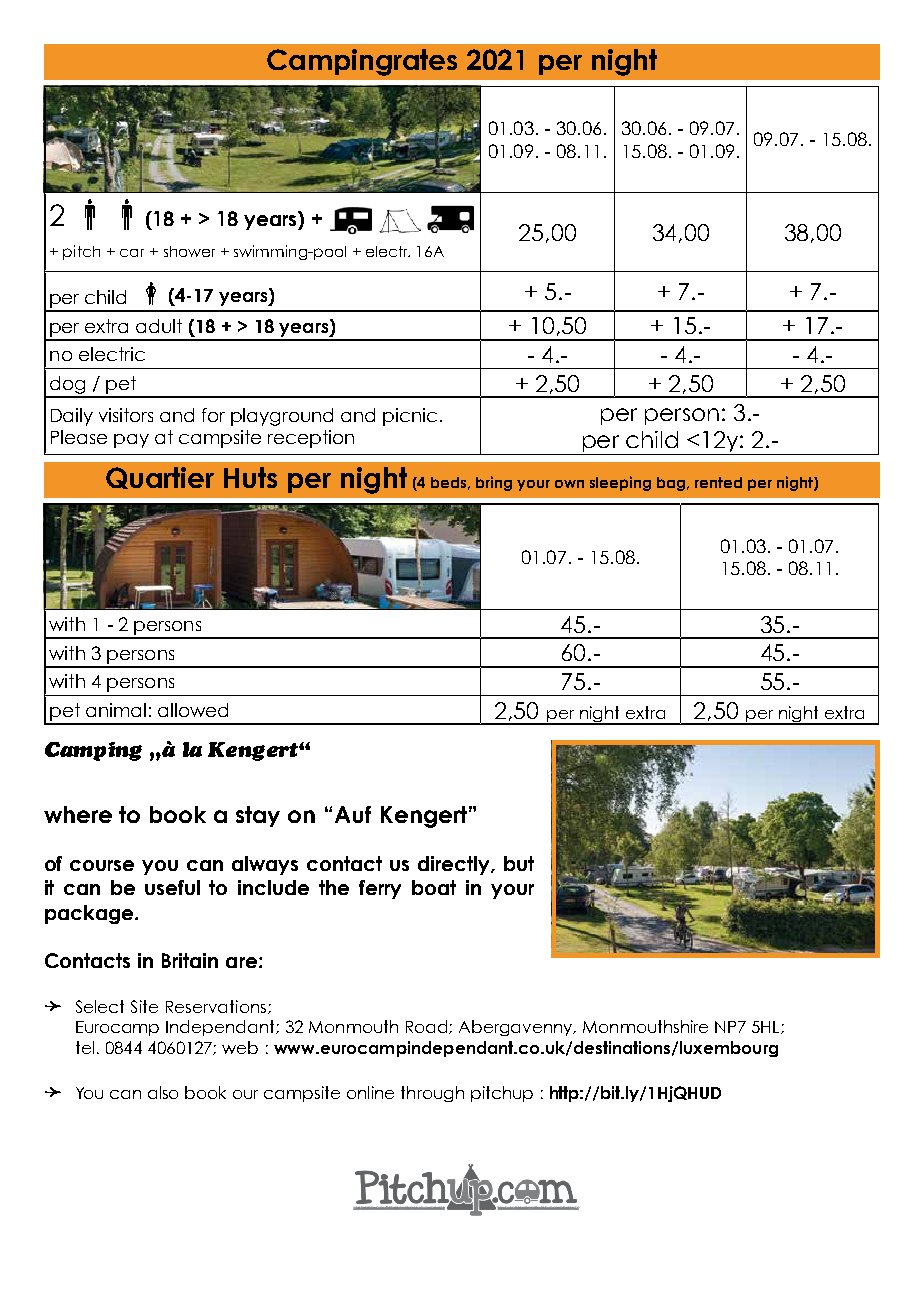 The image size is (924, 1308). What do you see at coordinates (410, 417) in the screenshot?
I see `picnic` at bounding box center [410, 417].
